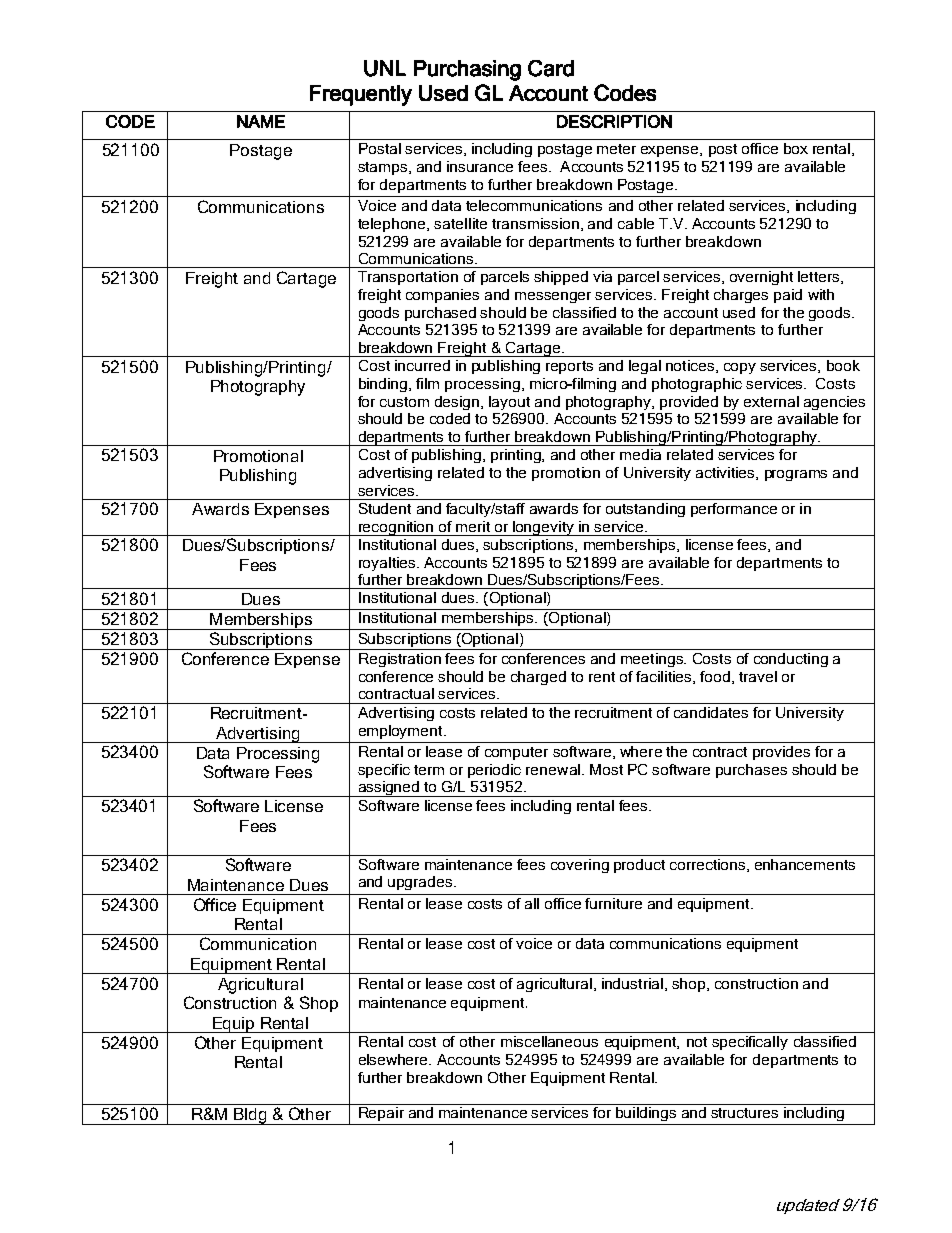 Image resolution: width=952 pixels, height=1233 pixels. What do you see at coordinates (389, 789) in the page?
I see `assigned` at bounding box center [389, 789].
